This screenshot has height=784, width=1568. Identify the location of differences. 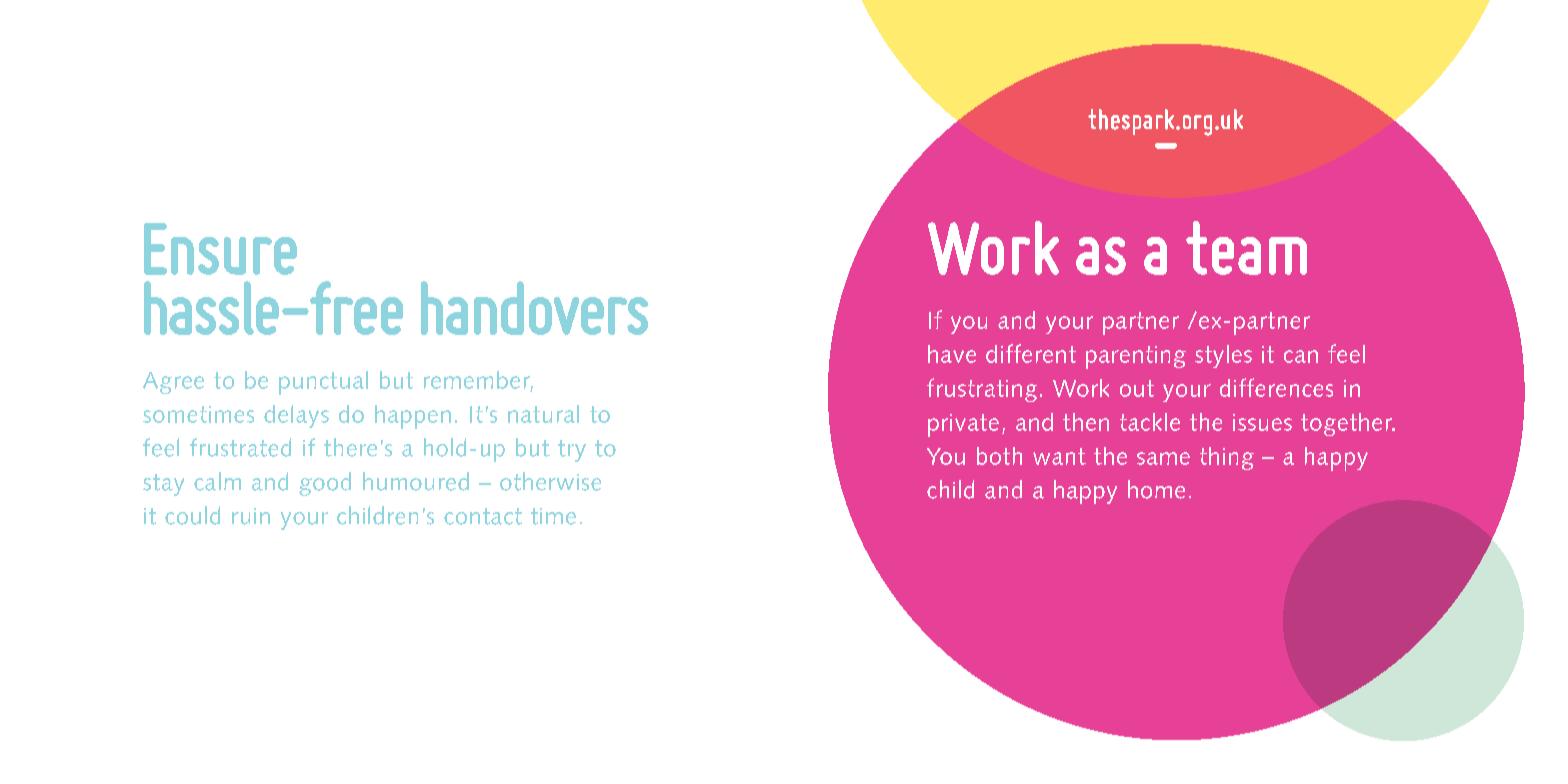
(1276, 387).
